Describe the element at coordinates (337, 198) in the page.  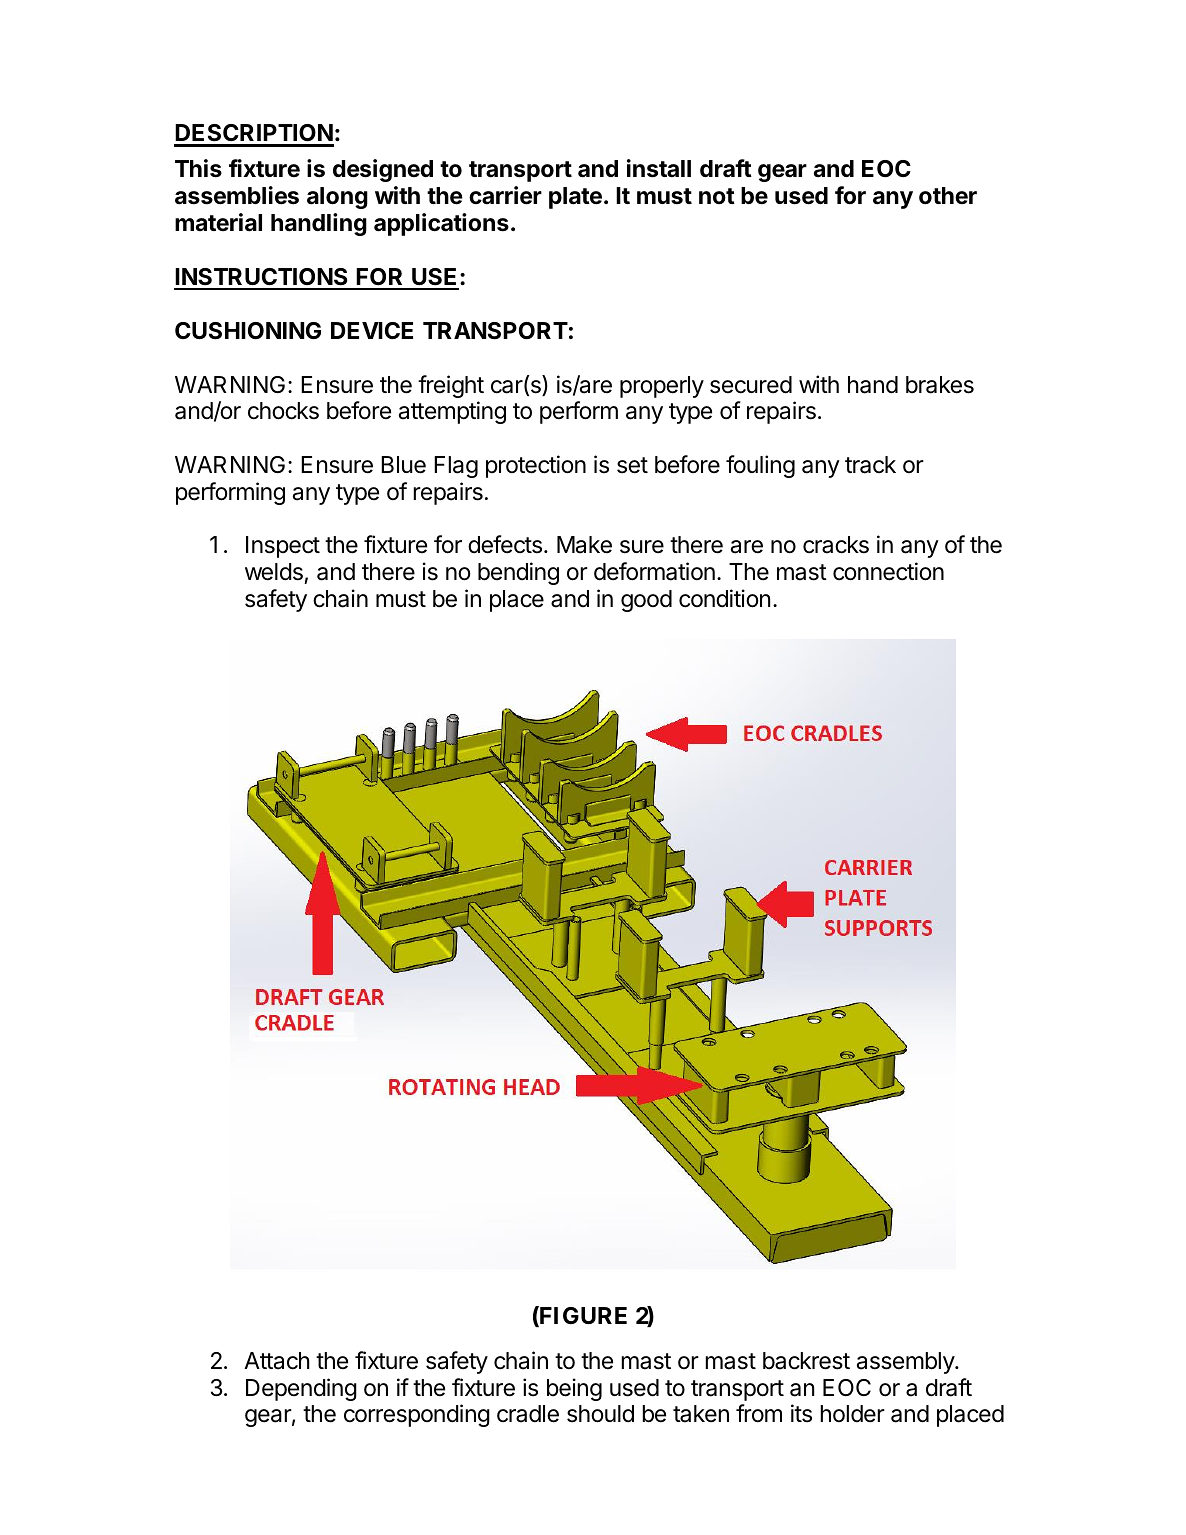
I see `along` at that location.
